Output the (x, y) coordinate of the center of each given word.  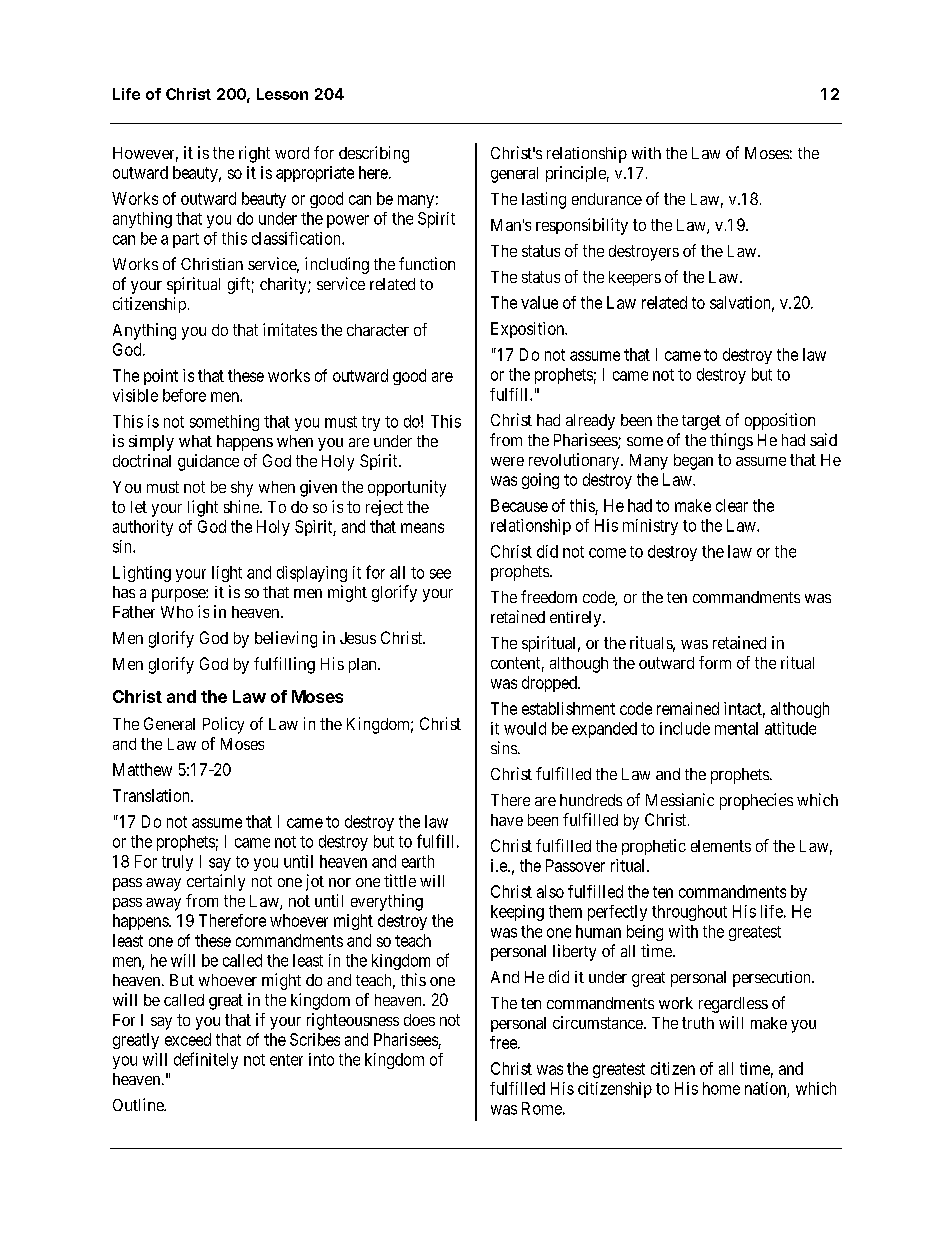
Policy (223, 725)
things (731, 441)
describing (374, 154)
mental (736, 728)
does (419, 1020)
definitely (206, 1060)
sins (504, 747)
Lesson (282, 94)
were (507, 461)
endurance (607, 199)
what (195, 441)
